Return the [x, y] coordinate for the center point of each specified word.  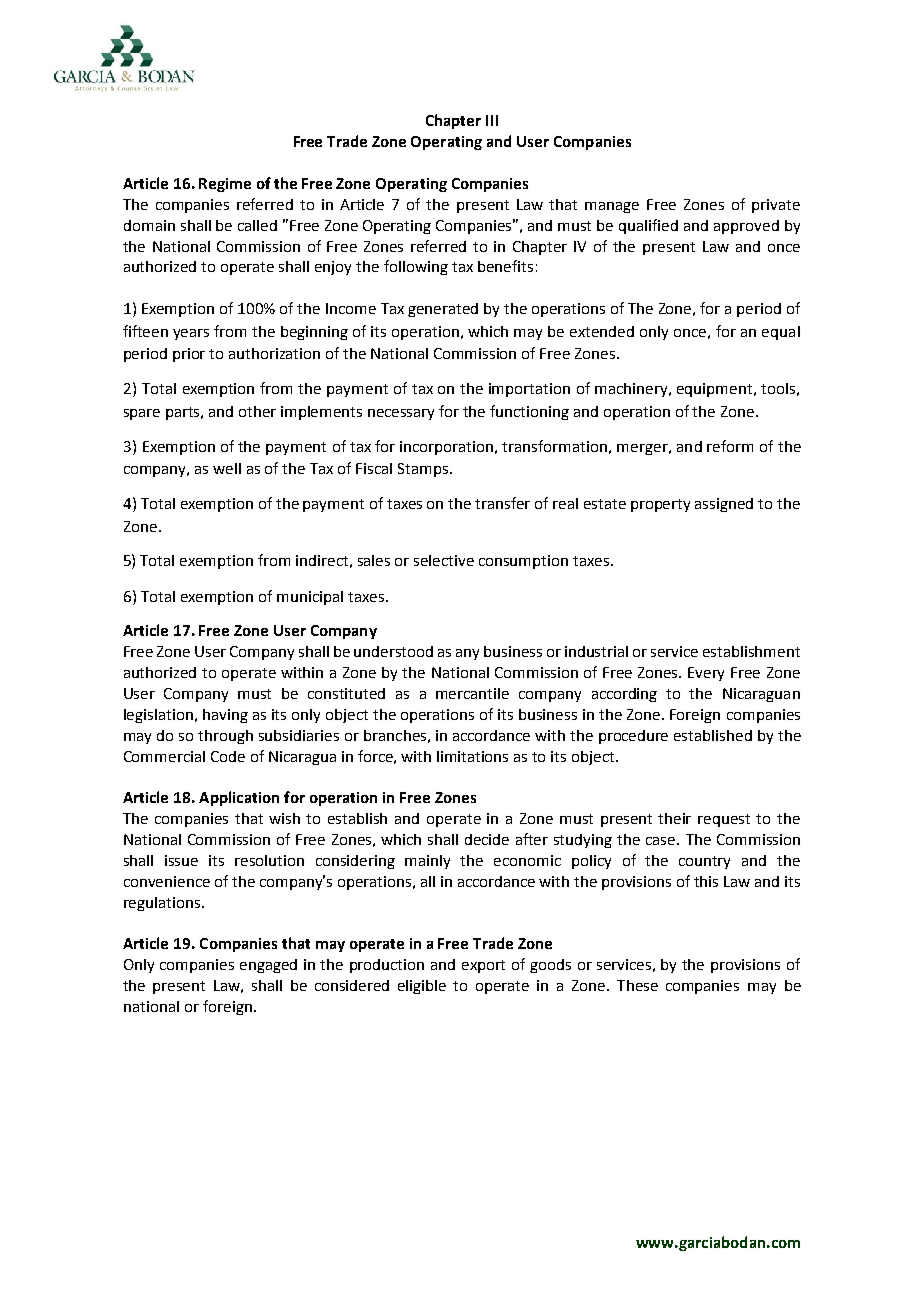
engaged [268, 966]
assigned [724, 505]
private [776, 206]
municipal [310, 598]
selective [444, 560]
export [483, 966]
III [492, 120]
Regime [225, 185]
